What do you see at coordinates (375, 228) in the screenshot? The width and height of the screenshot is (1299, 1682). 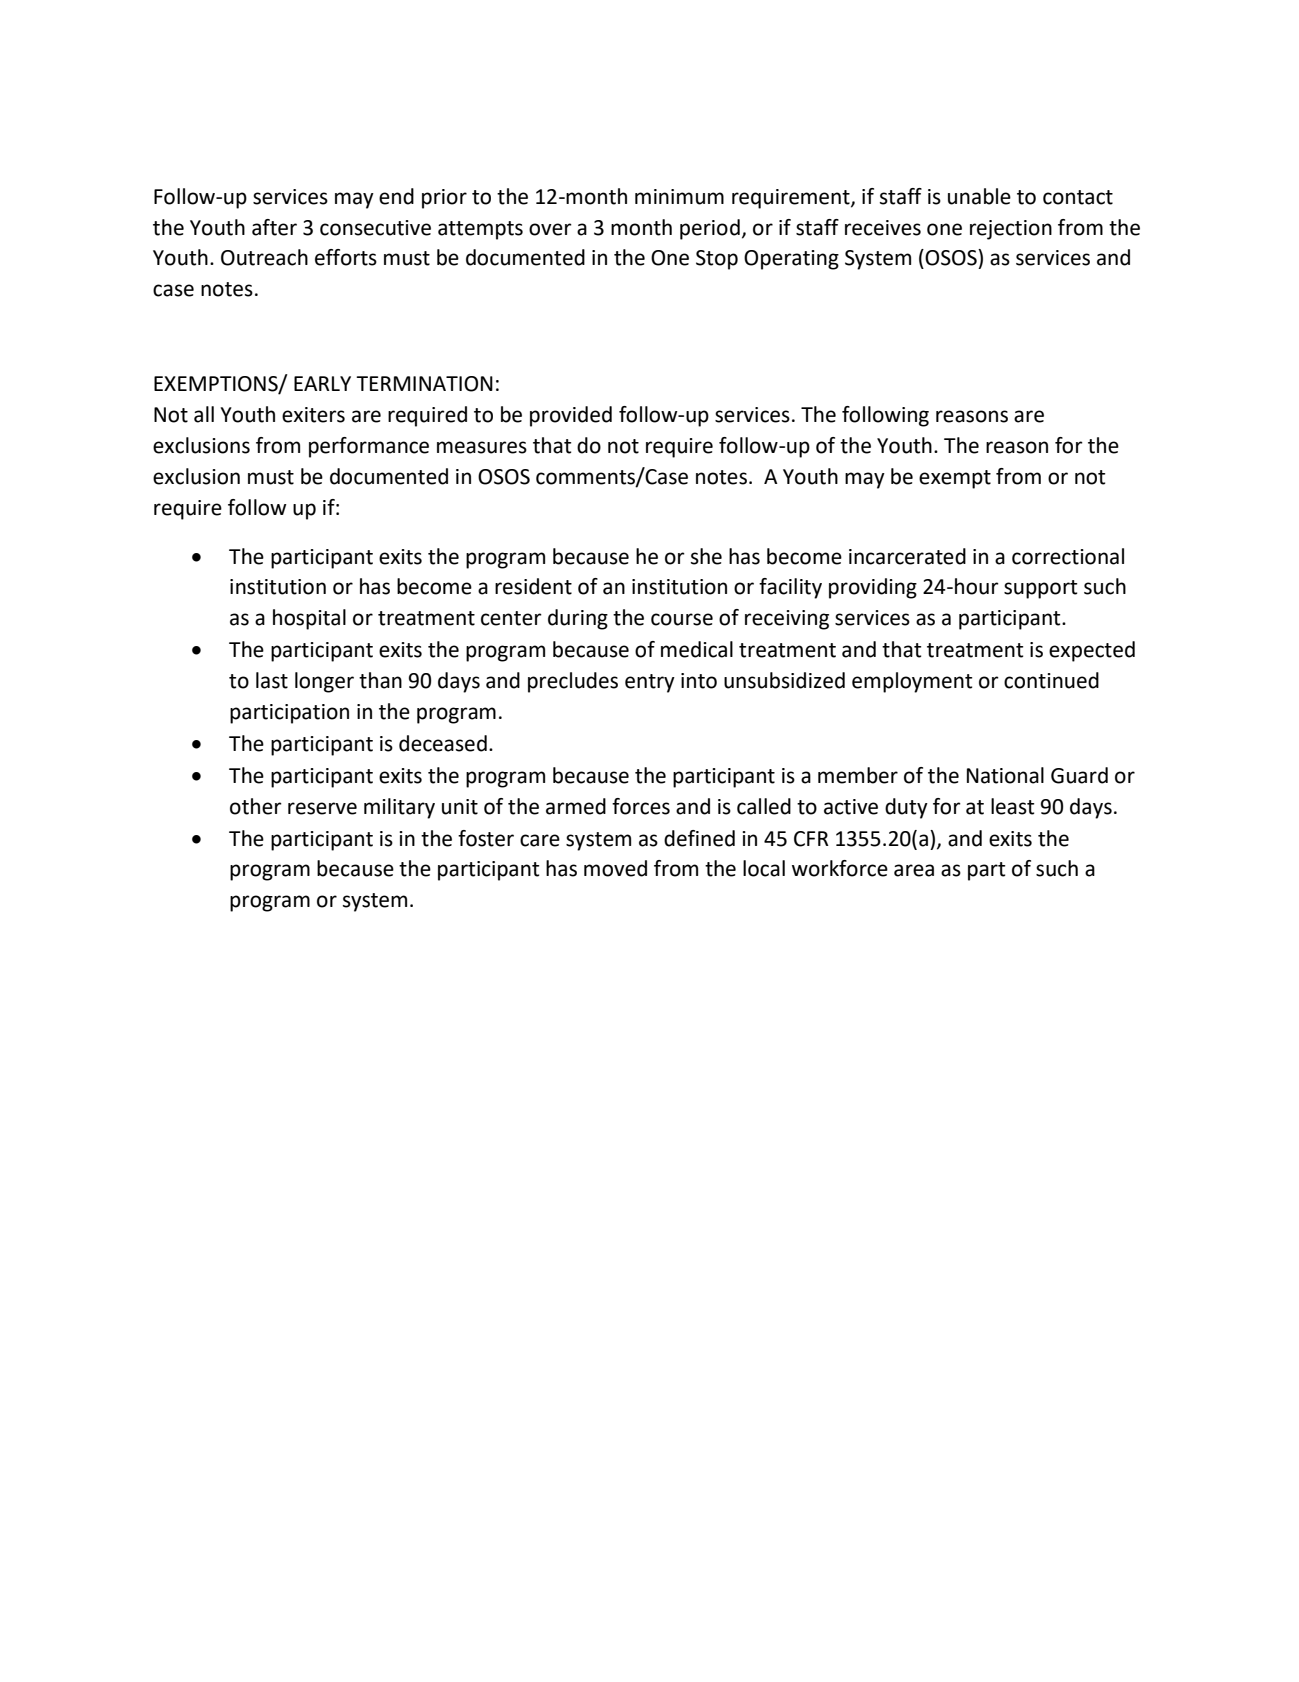 I see `consecutive` at bounding box center [375, 228].
